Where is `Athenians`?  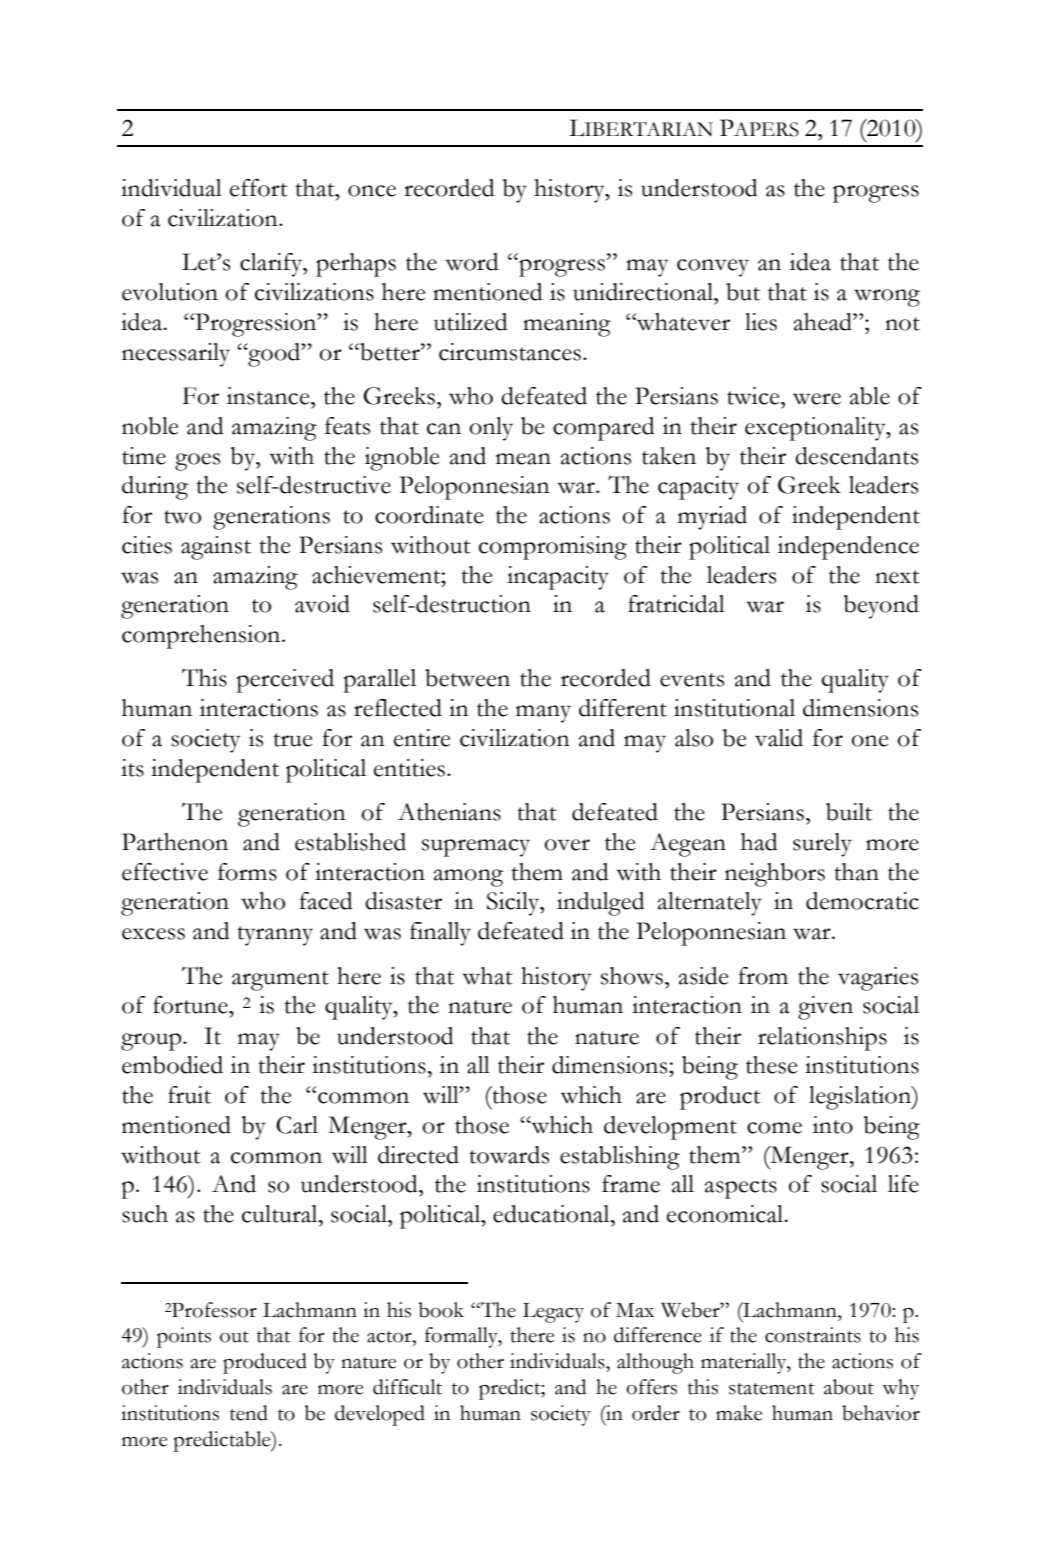 Athenians is located at coordinates (449, 812).
